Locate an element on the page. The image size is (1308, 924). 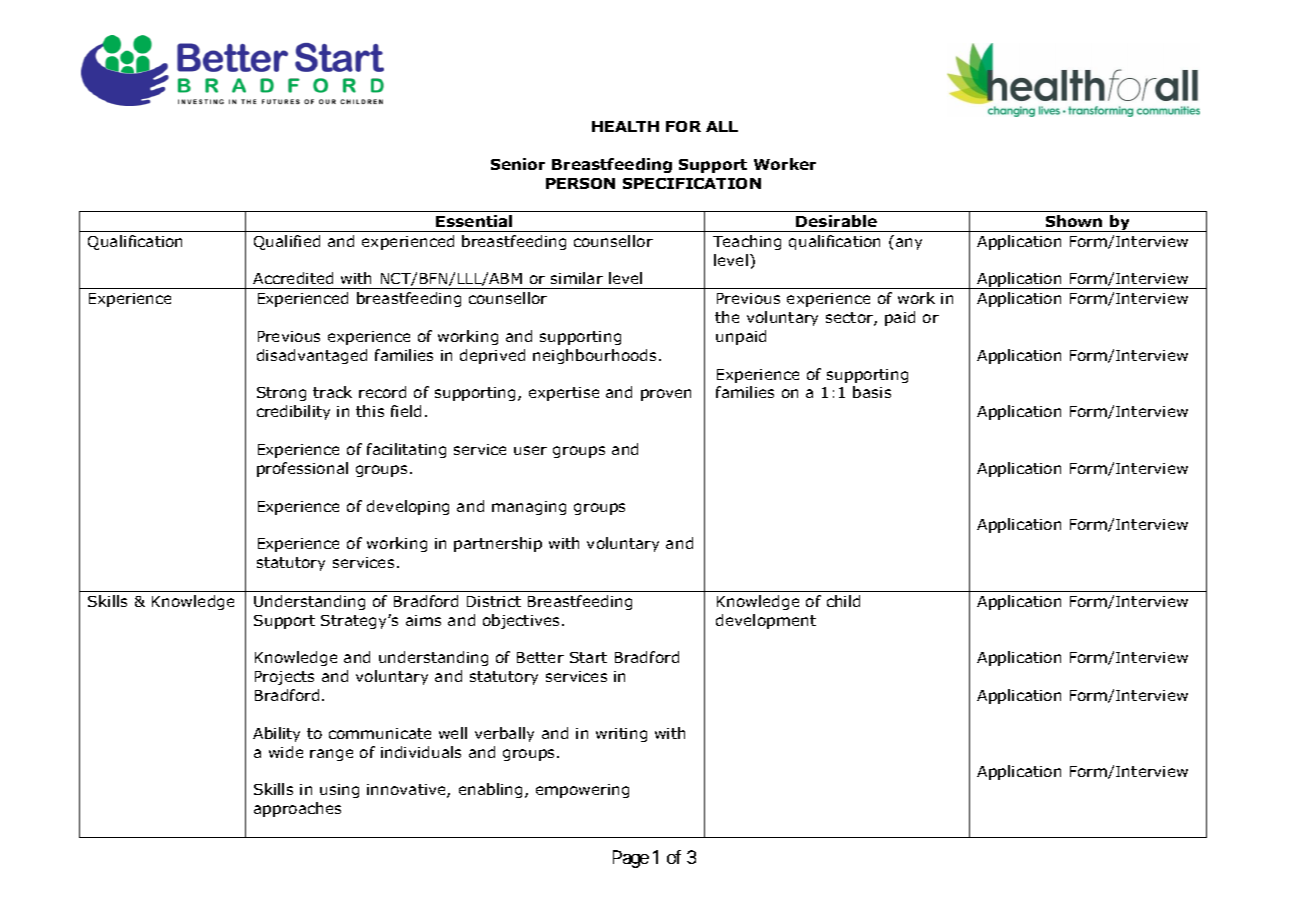
SPECIFICATION is located at coordinates (692, 183).
